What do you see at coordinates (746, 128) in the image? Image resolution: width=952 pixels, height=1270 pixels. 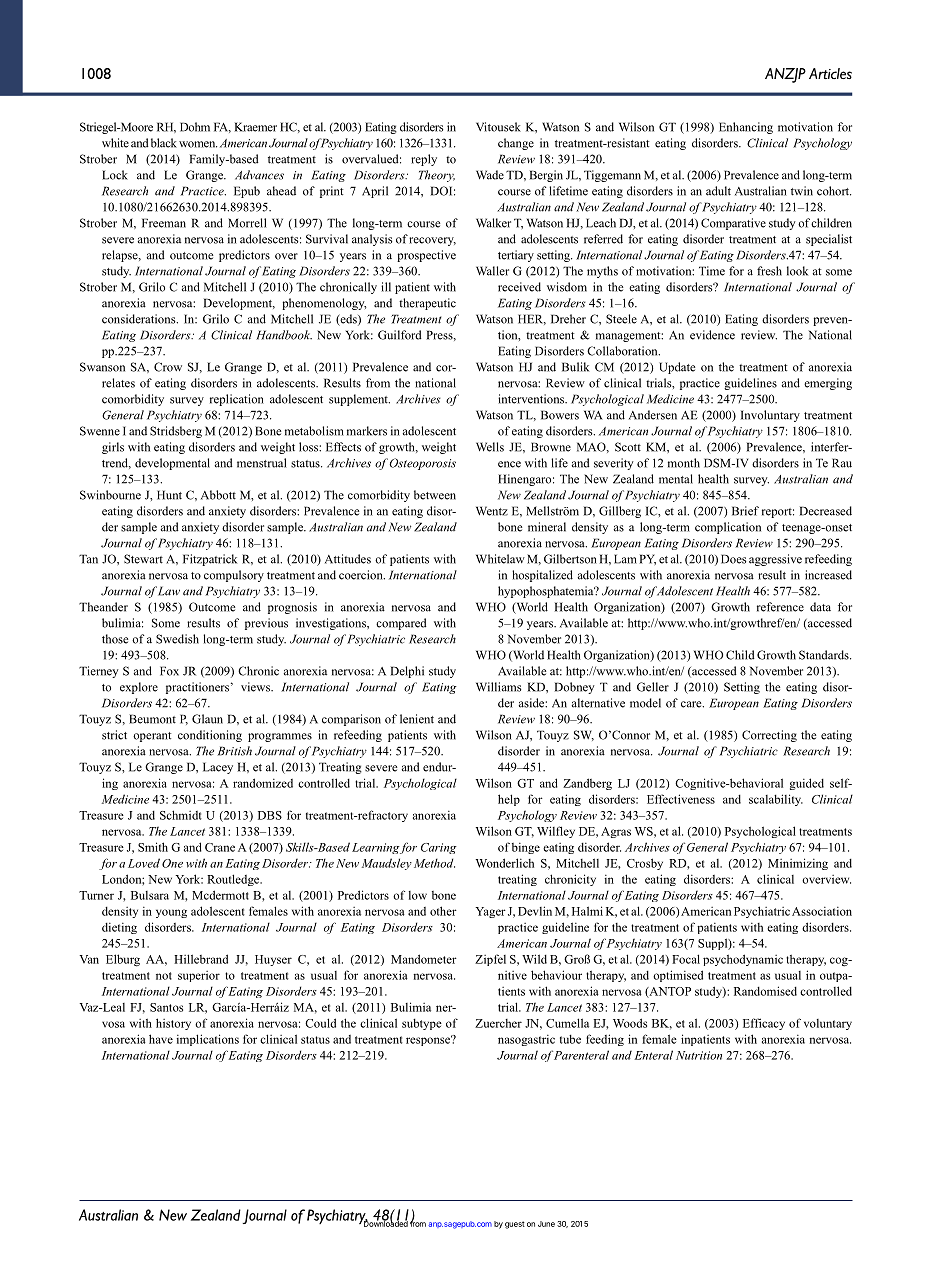 I see `Enhancing` at bounding box center [746, 128].
